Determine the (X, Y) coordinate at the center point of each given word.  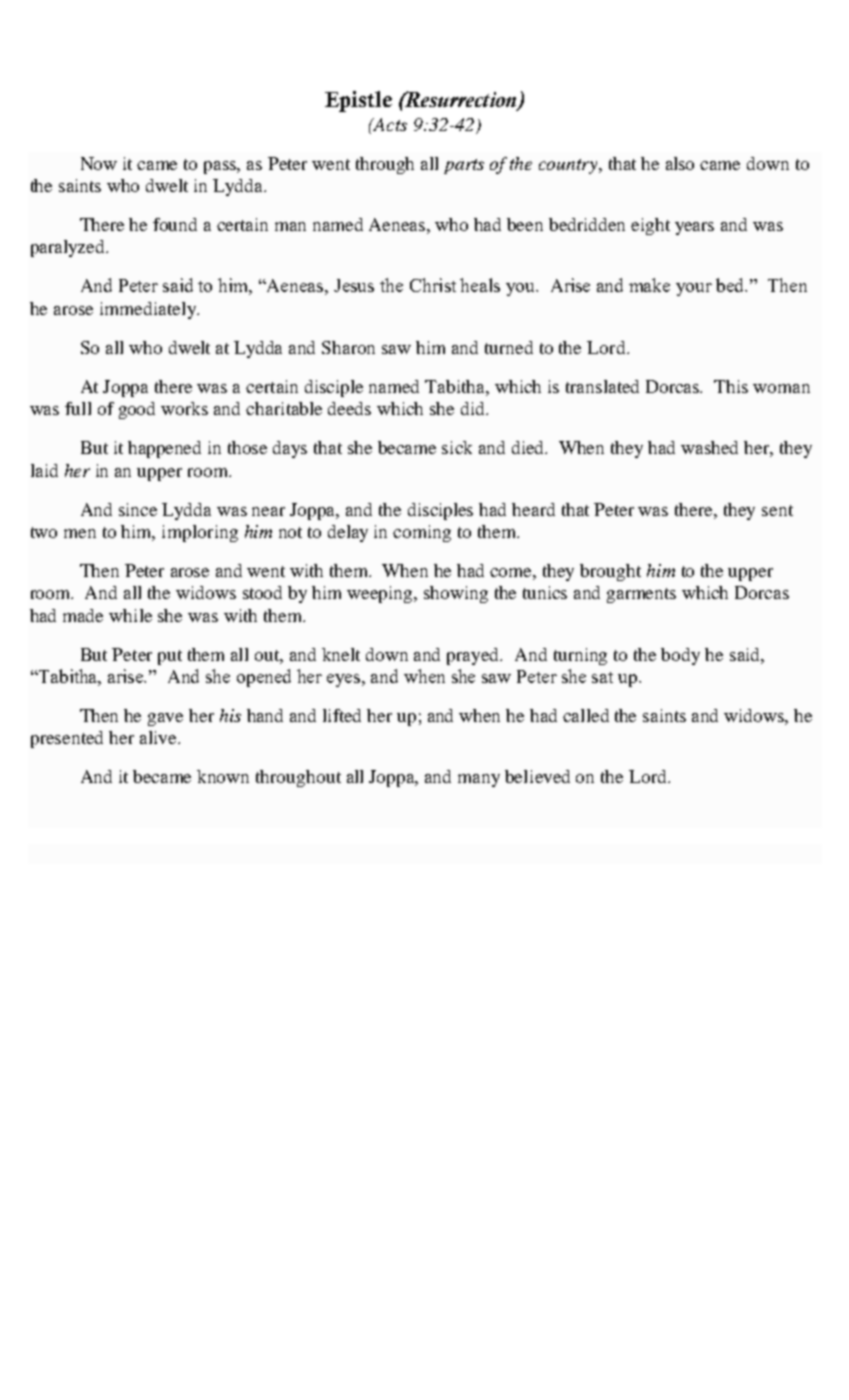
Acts (389, 124)
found (175, 224)
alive (159, 737)
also (680, 163)
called (586, 715)
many (479, 780)
